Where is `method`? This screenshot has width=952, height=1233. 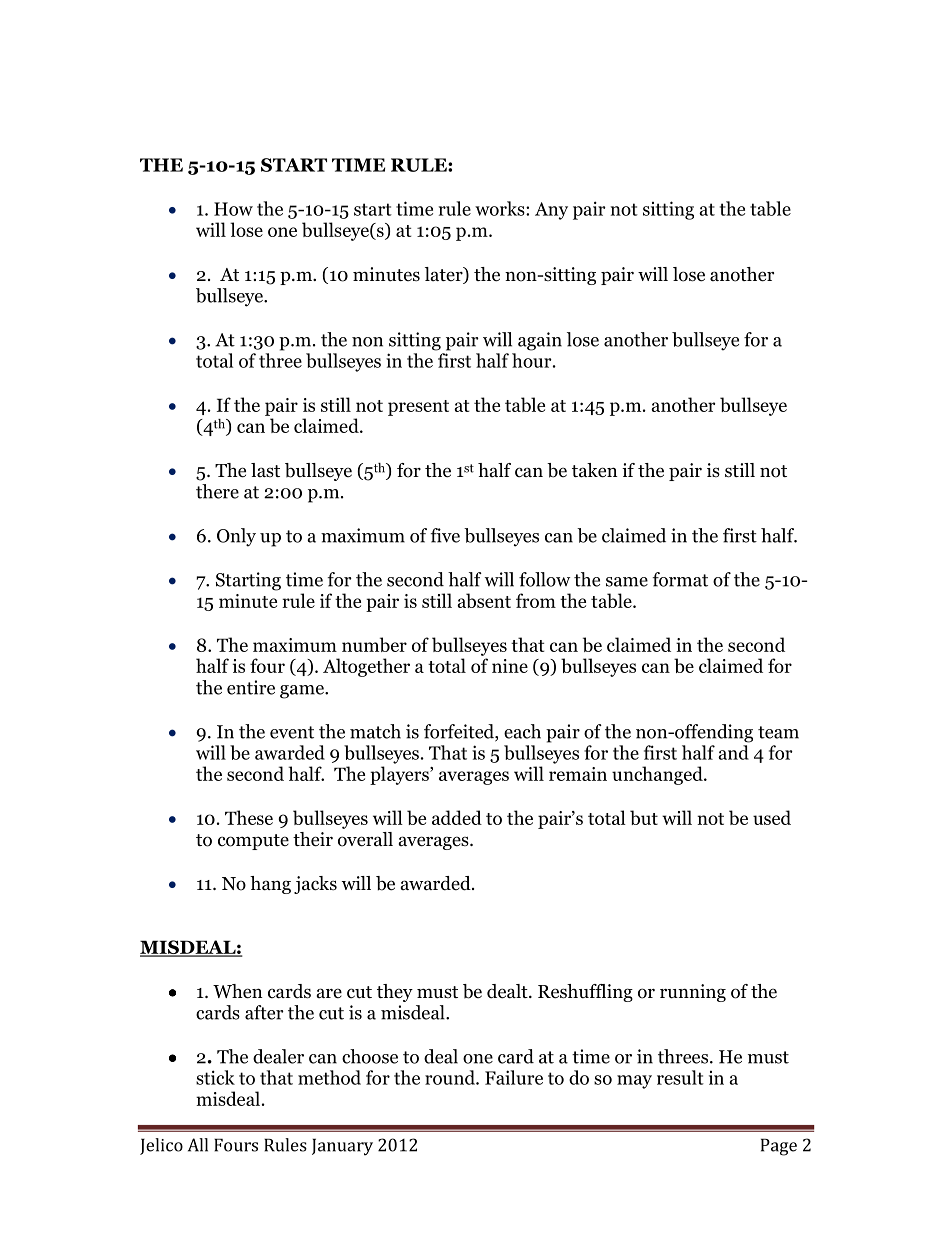 method is located at coordinates (329, 1077).
